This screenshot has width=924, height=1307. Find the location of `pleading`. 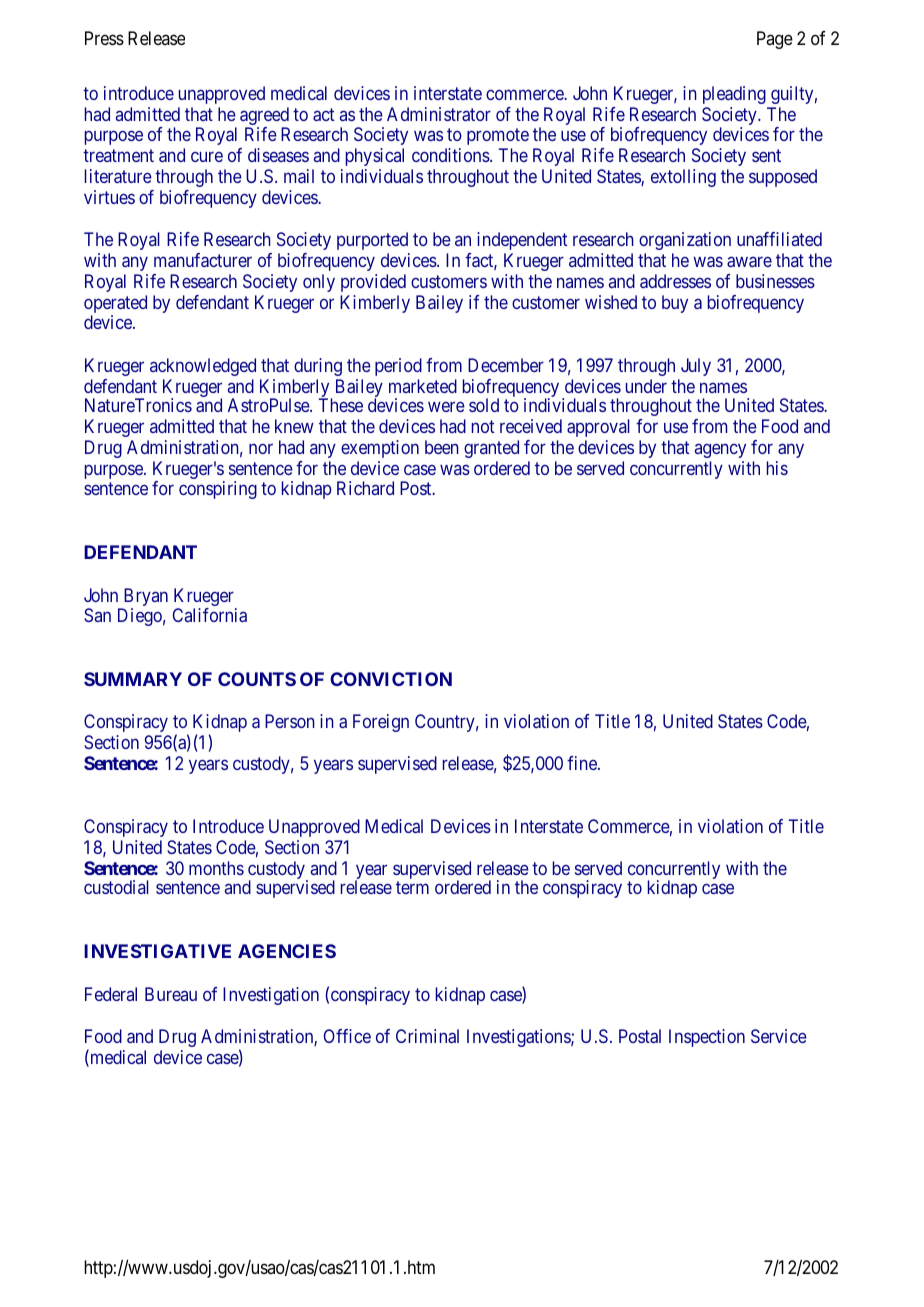

pleading is located at coordinates (734, 95).
